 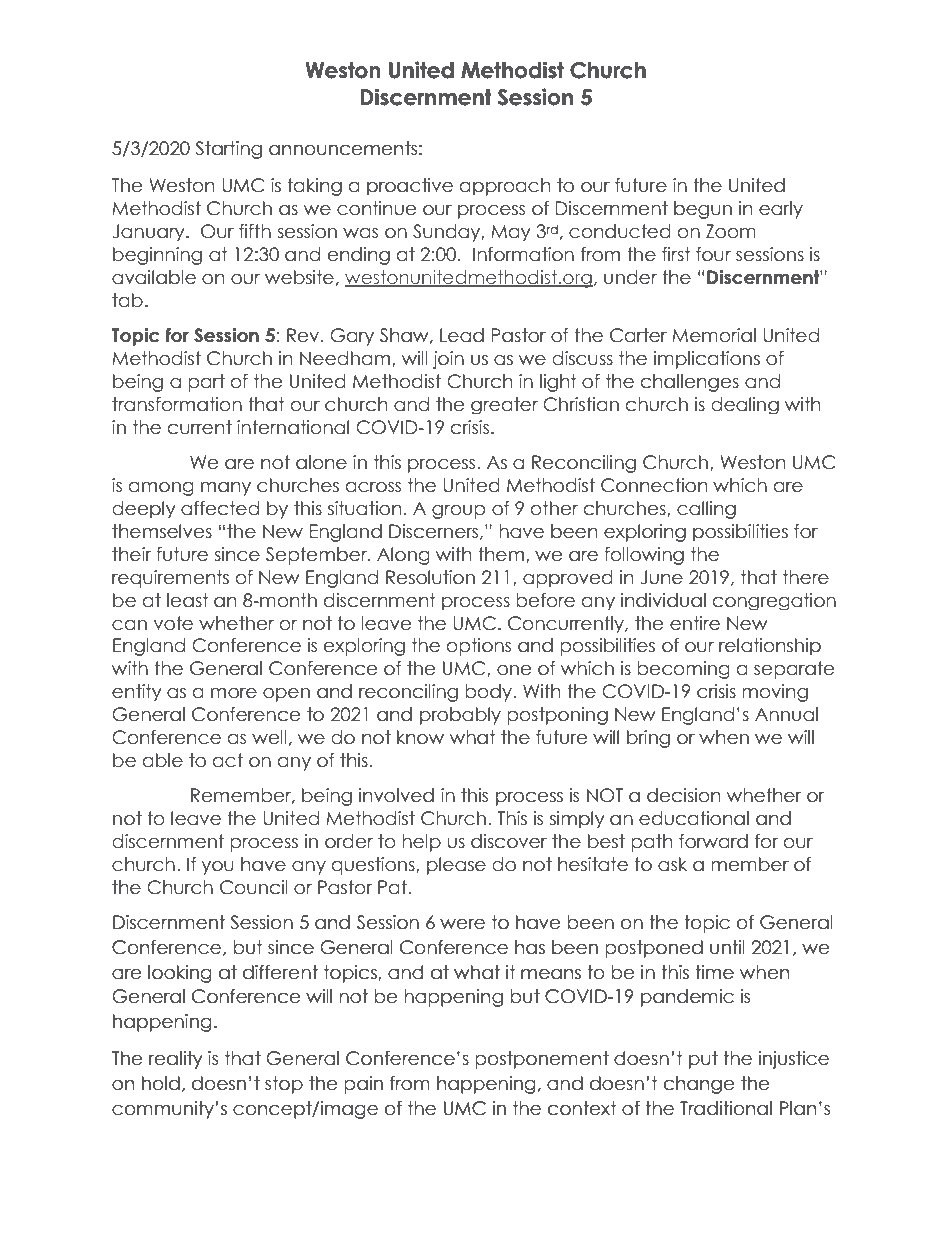 I want to click on postponement, so click(x=542, y=1060).
